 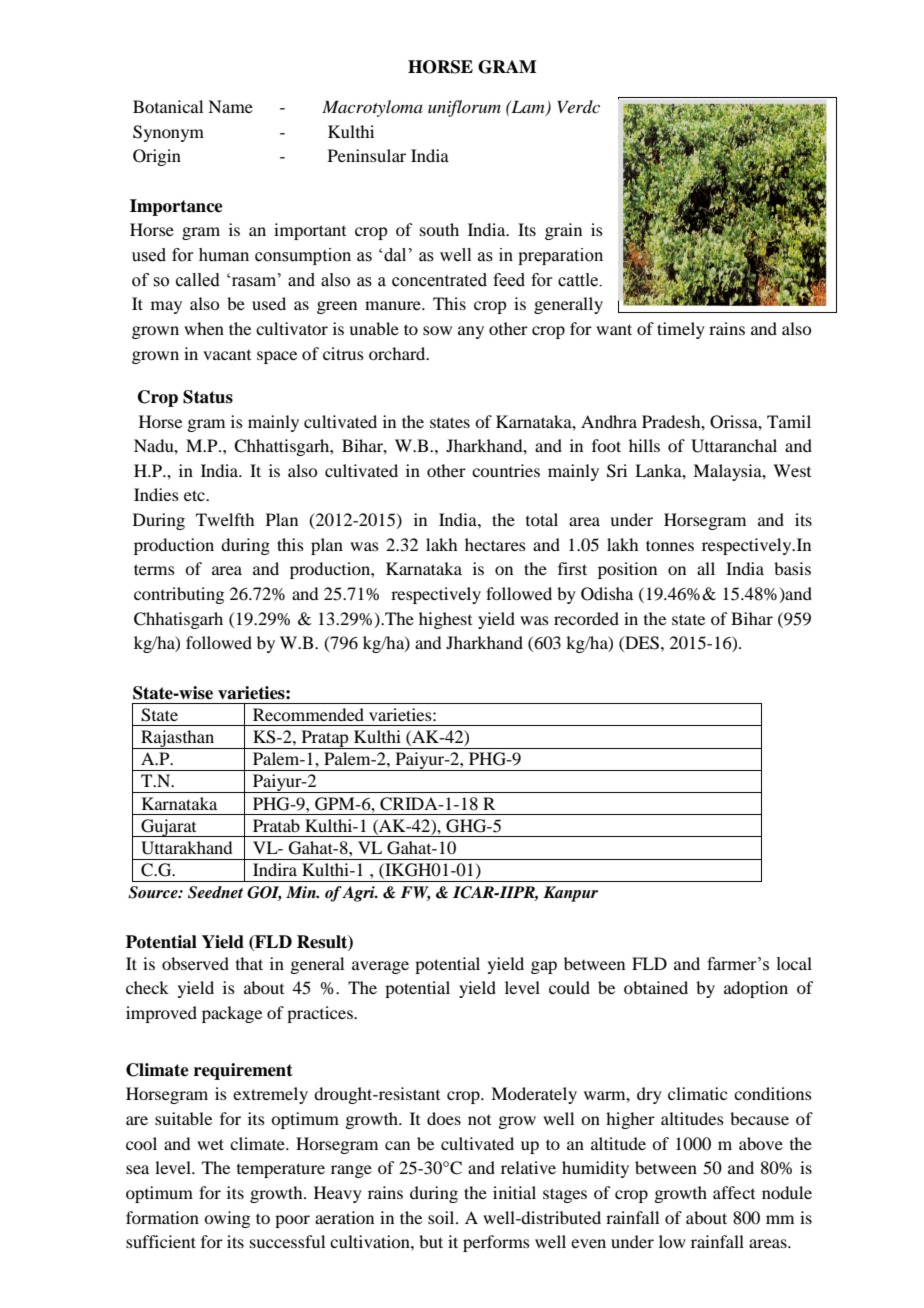 What do you see at coordinates (445, 620) in the document?
I see `highest` at bounding box center [445, 620].
